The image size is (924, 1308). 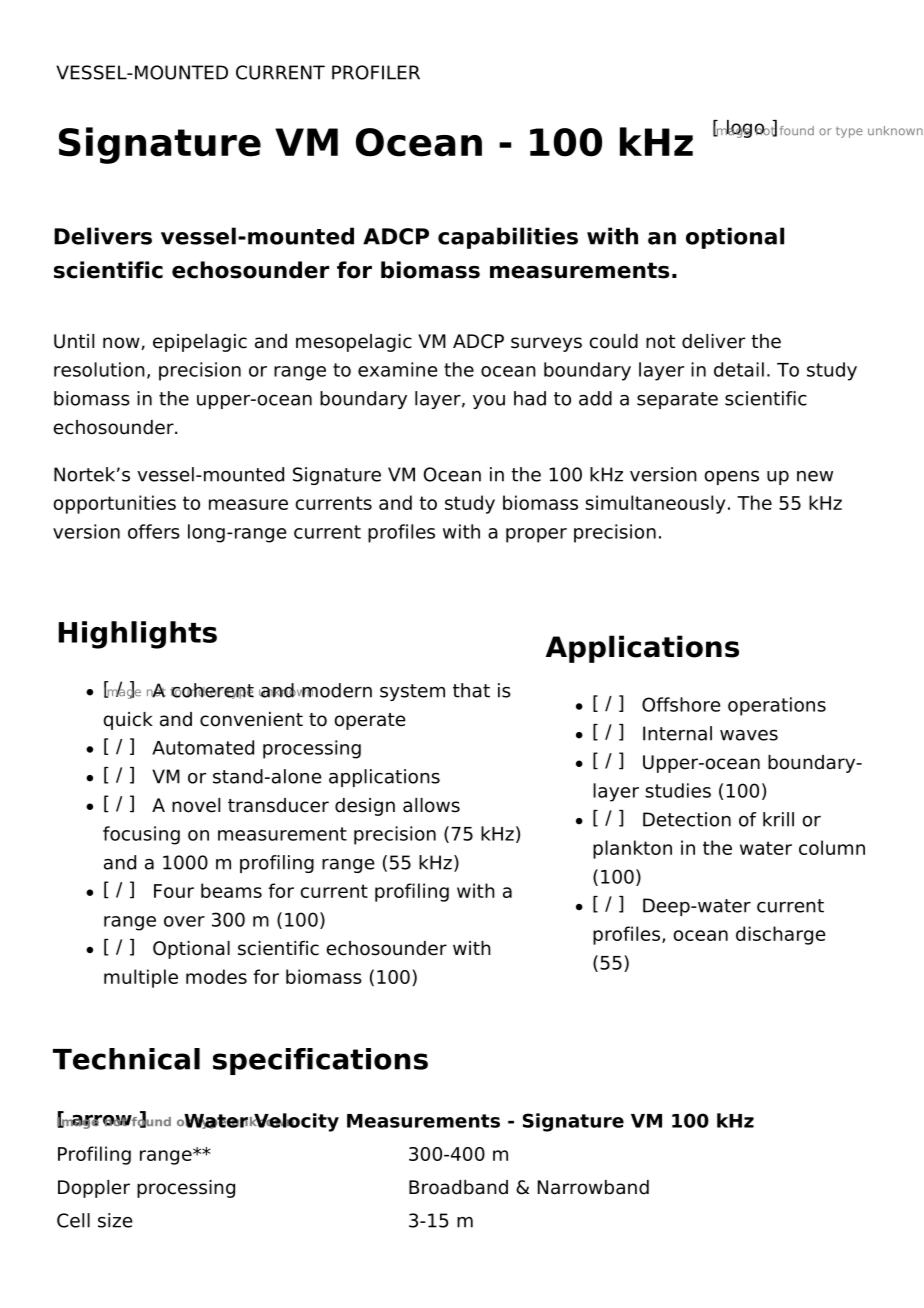 I want to click on Broadband, so click(x=458, y=1187).
